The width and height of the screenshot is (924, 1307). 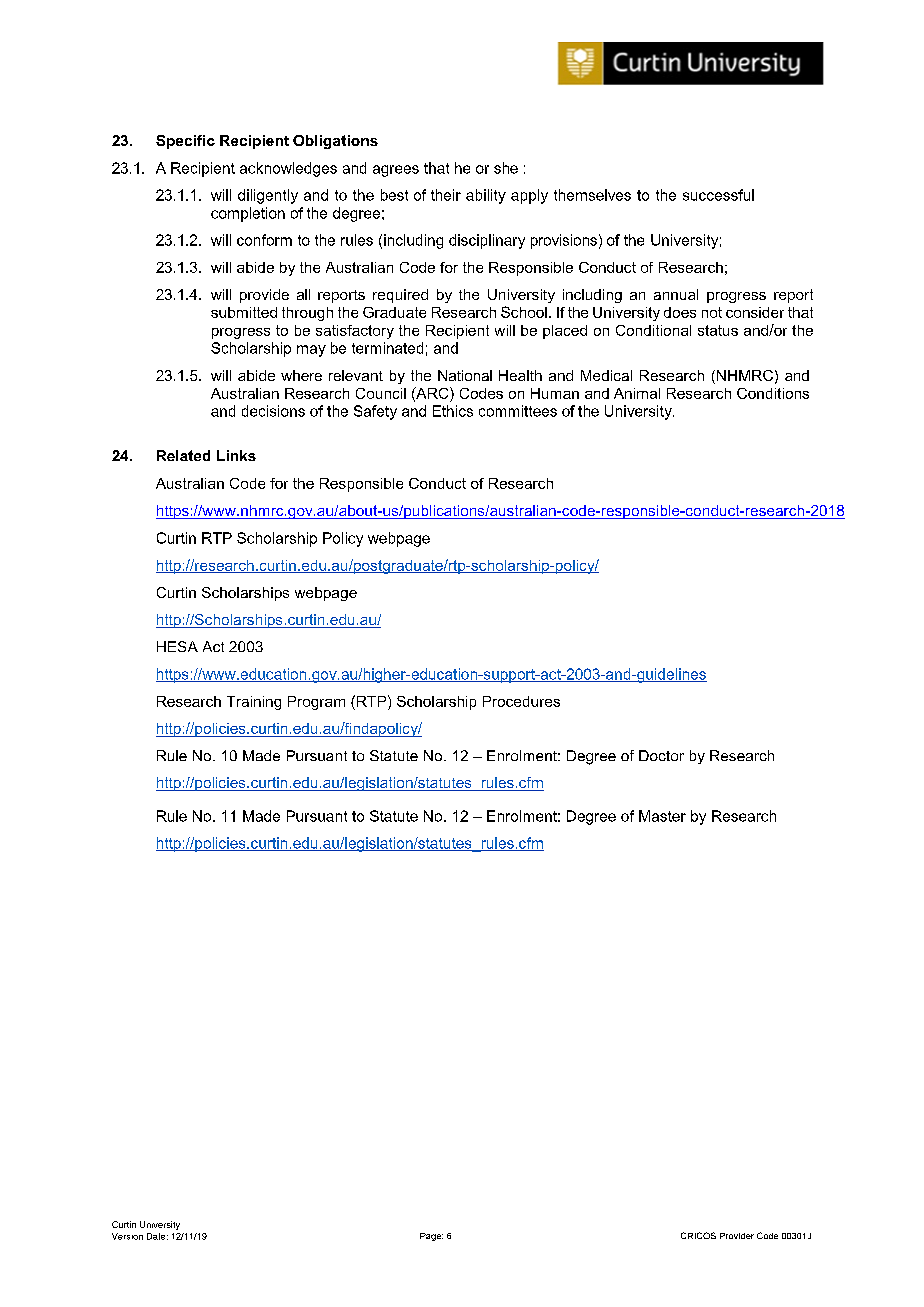 I want to click on Master, so click(x=662, y=816).
